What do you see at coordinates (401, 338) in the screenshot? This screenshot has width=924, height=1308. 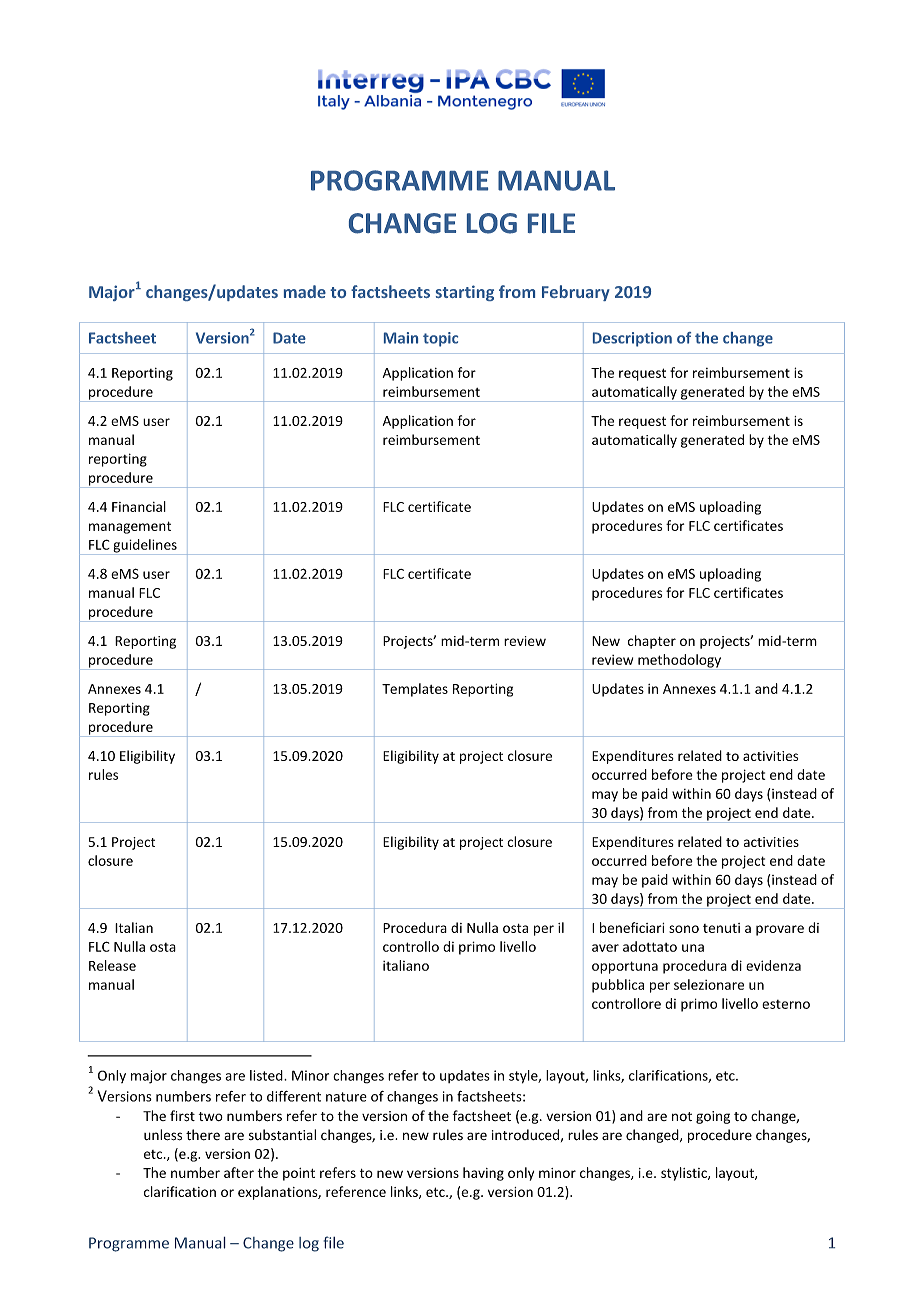 I see `Main` at bounding box center [401, 338].
